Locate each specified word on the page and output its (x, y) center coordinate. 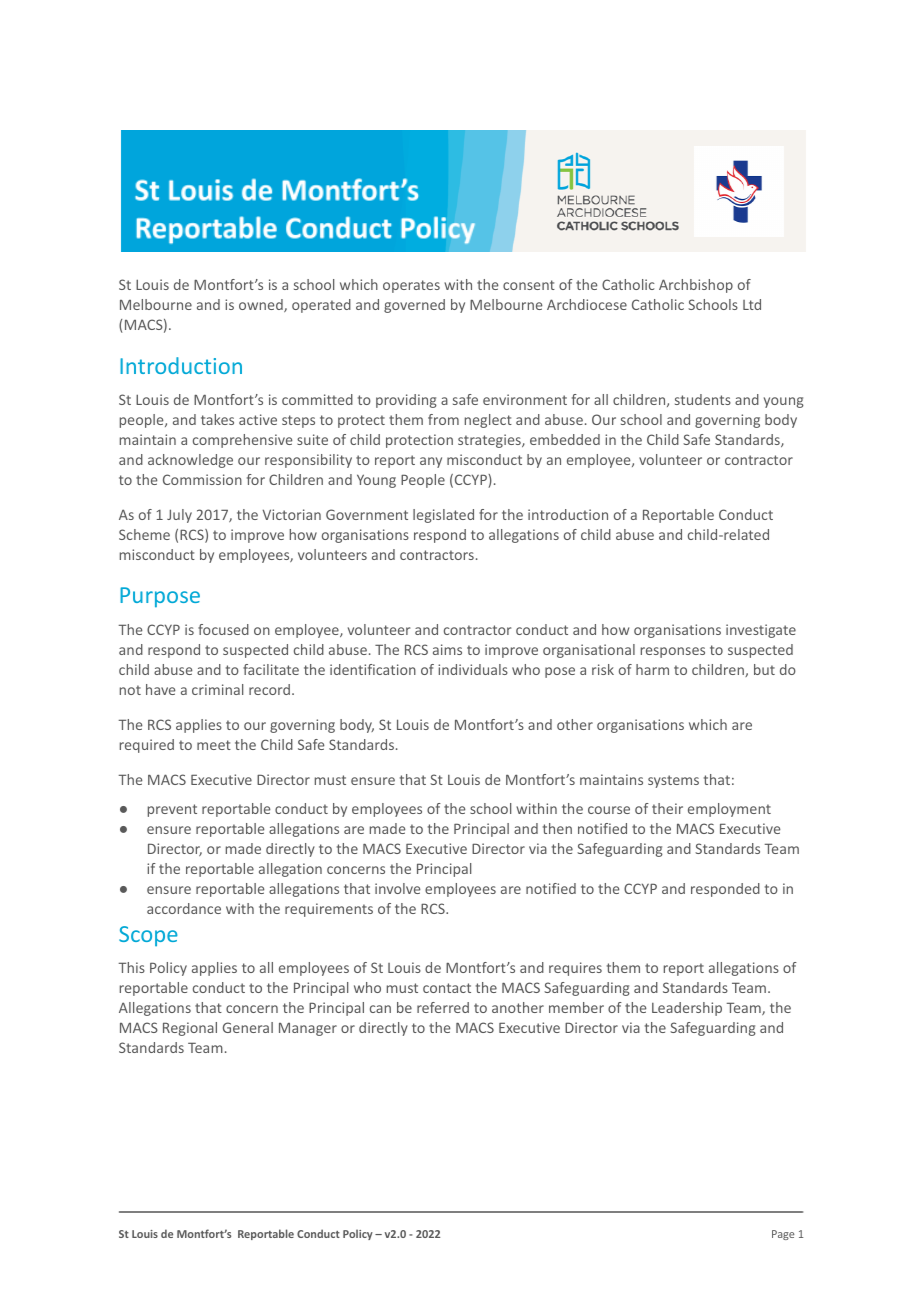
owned (262, 305)
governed (414, 306)
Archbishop (696, 286)
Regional (190, 1029)
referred (443, 1007)
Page (783, 1235)
